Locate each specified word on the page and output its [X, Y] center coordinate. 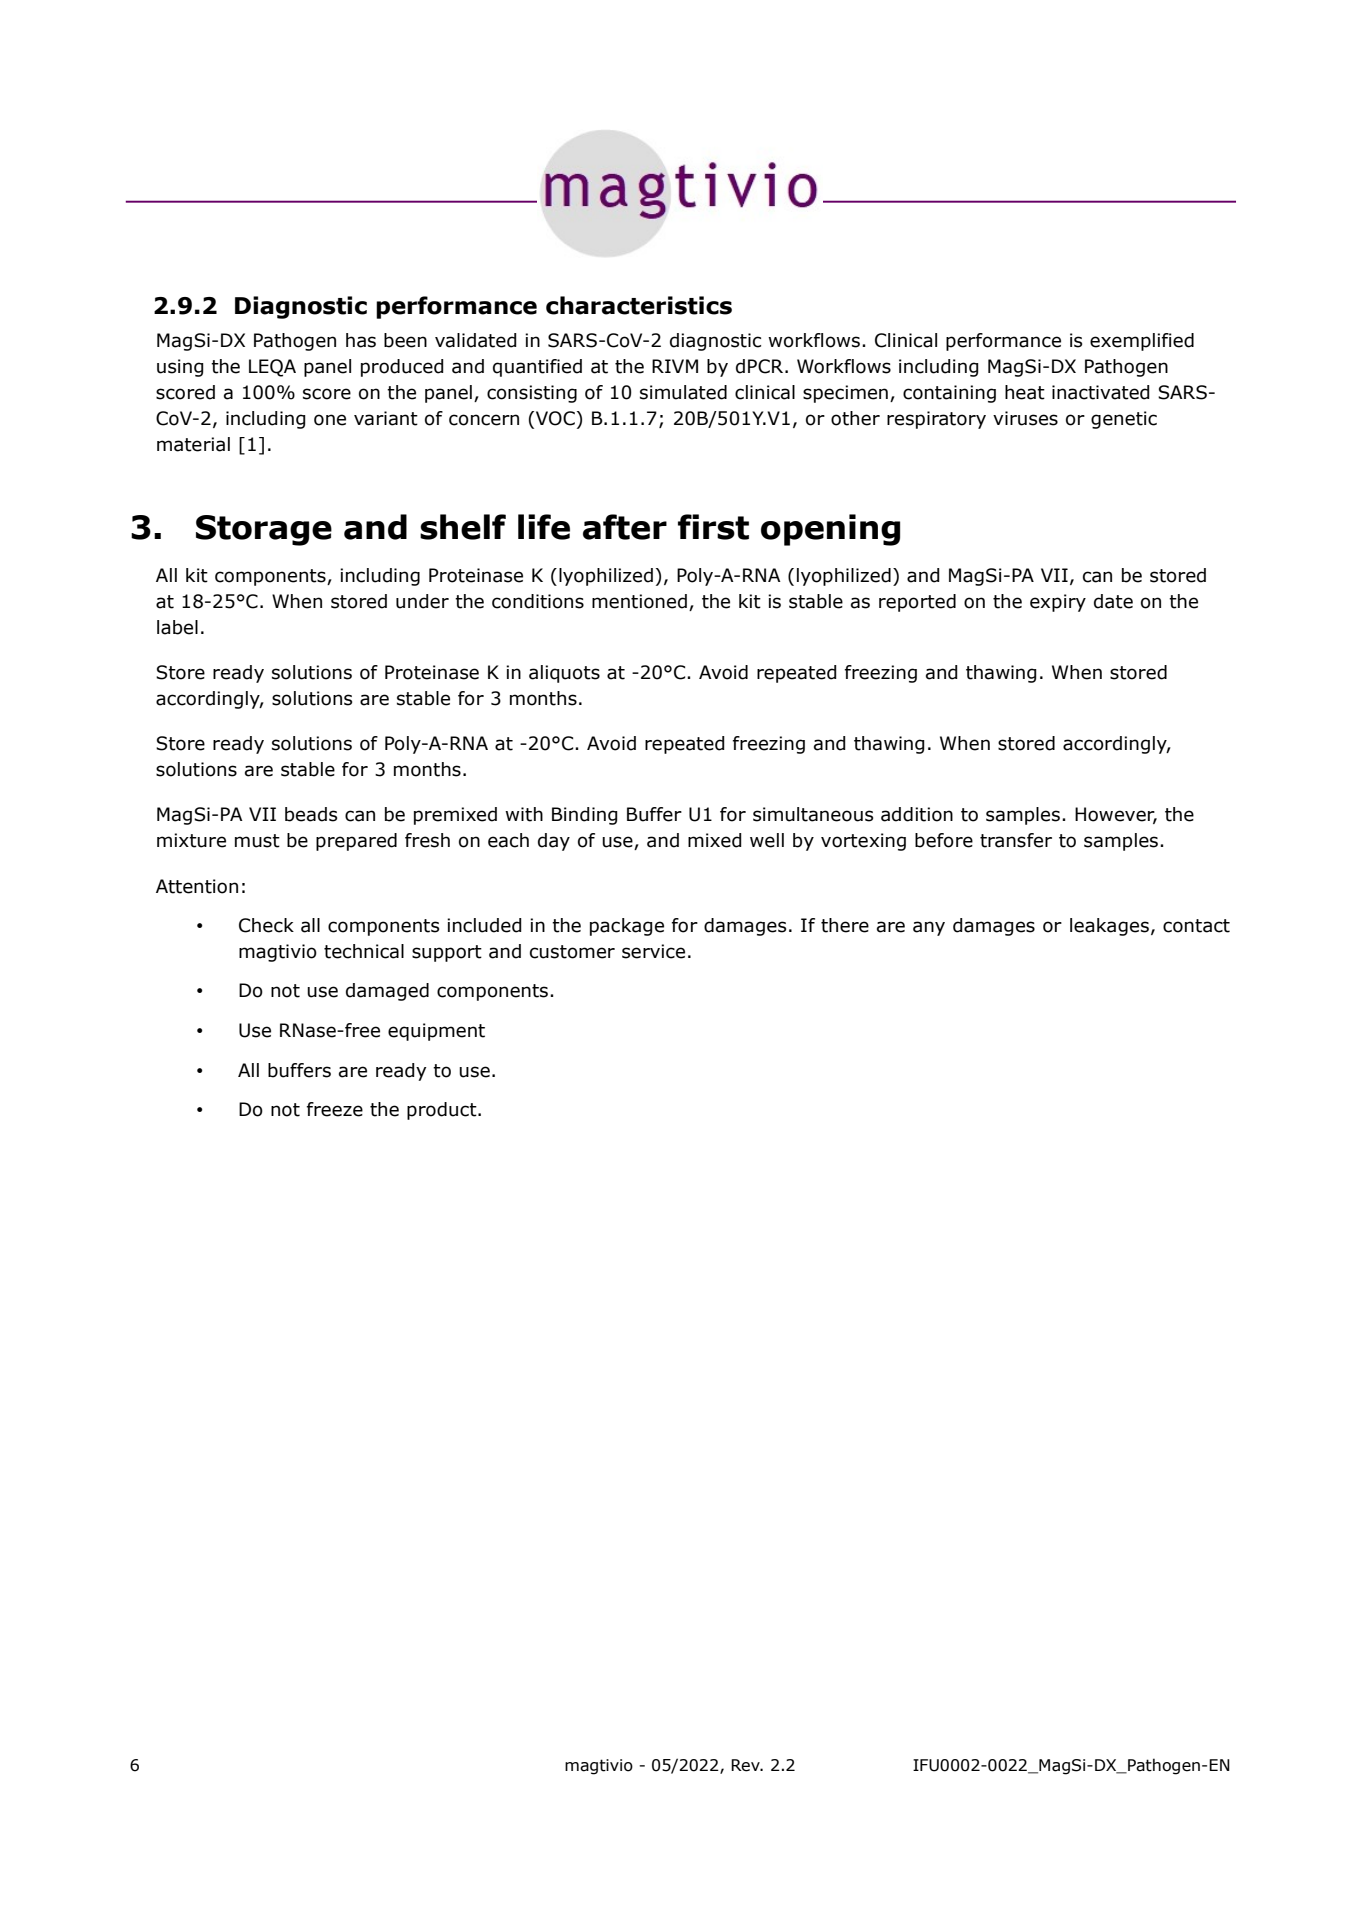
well [767, 840]
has [361, 340]
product [443, 1111]
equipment [436, 1032]
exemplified [1142, 342]
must [257, 841]
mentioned [639, 601]
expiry [1058, 603]
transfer [1016, 840]
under [422, 601]
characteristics [639, 305]
